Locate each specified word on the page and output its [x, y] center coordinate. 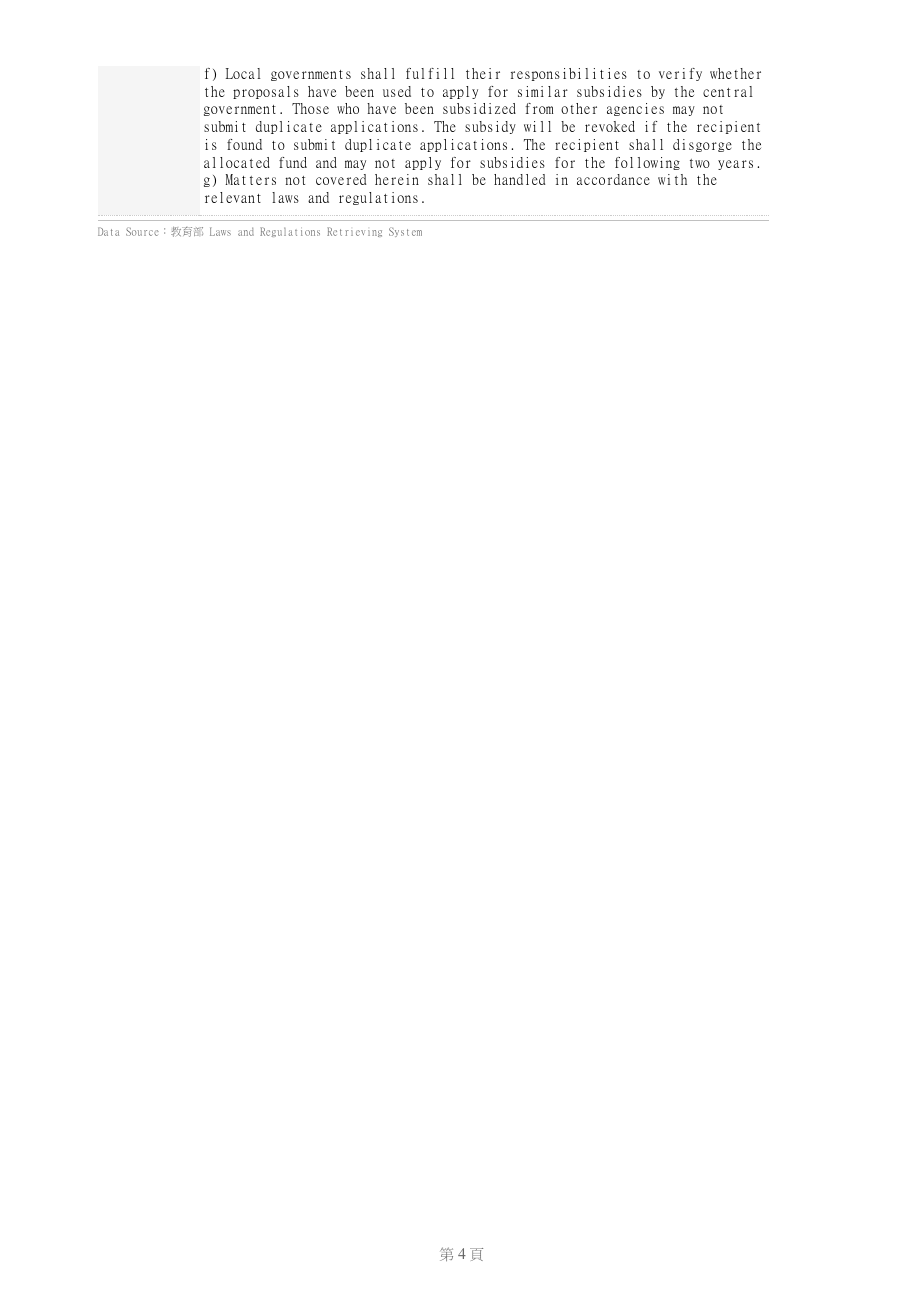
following [647, 163]
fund [293, 162]
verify [680, 74]
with [672, 179]
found [244, 144]
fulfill [430, 73]
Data [108, 231]
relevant [233, 197]
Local [243, 73]
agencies [635, 109]
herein [397, 179]
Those [310, 108]
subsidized [479, 108]
